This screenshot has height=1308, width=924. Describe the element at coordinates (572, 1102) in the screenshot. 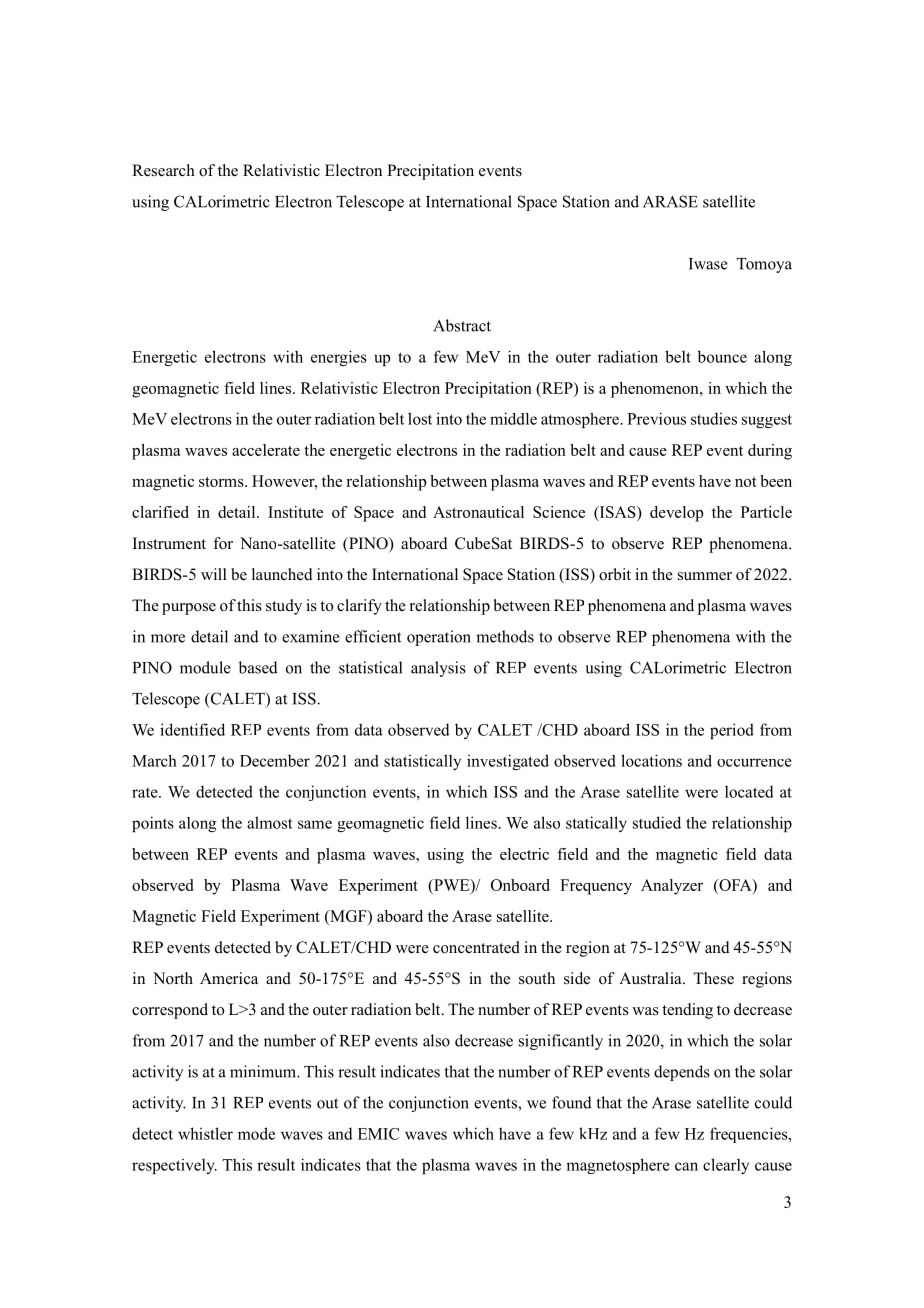

I see `found` at that location.
